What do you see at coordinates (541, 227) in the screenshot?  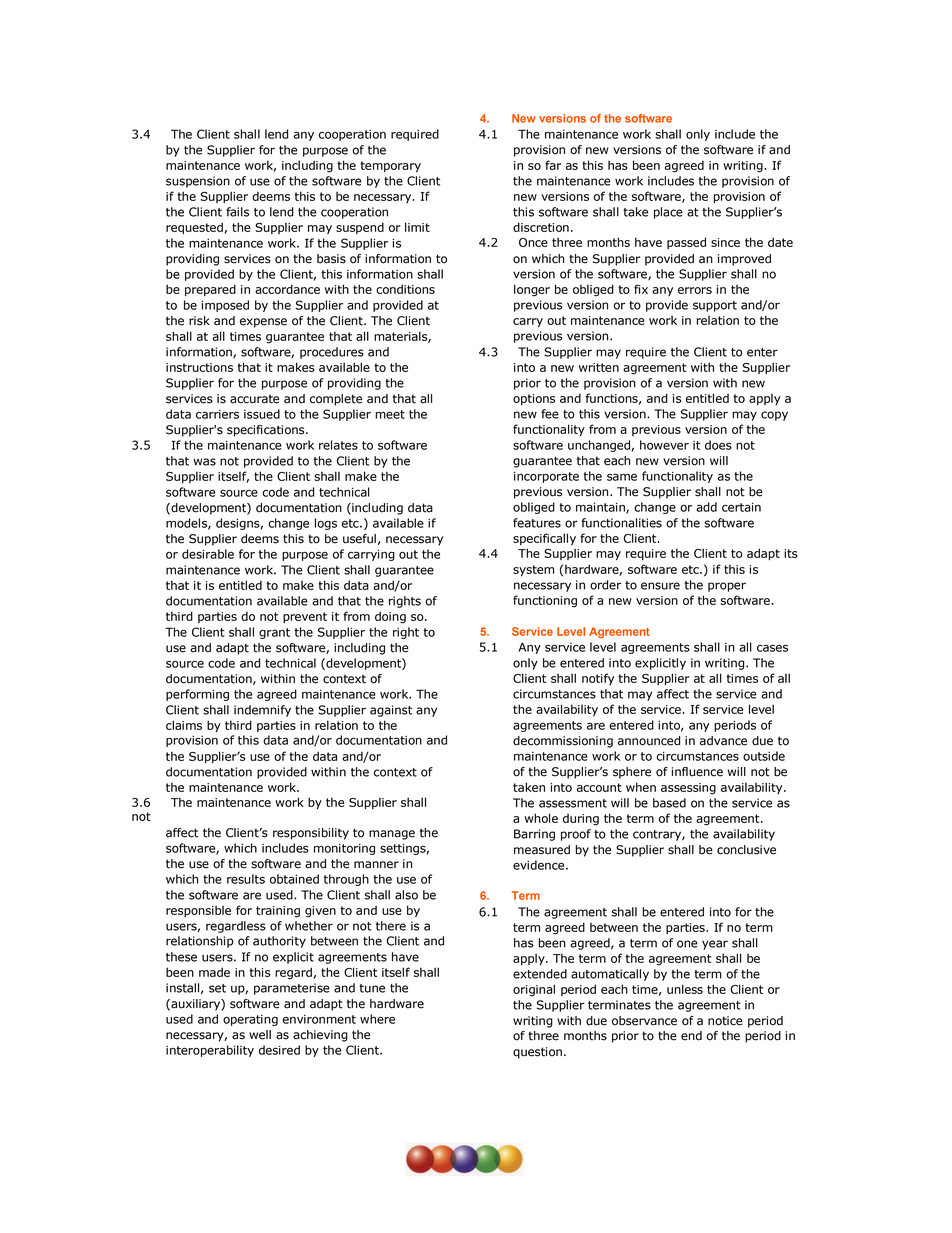 I see `discretion` at bounding box center [541, 227].
